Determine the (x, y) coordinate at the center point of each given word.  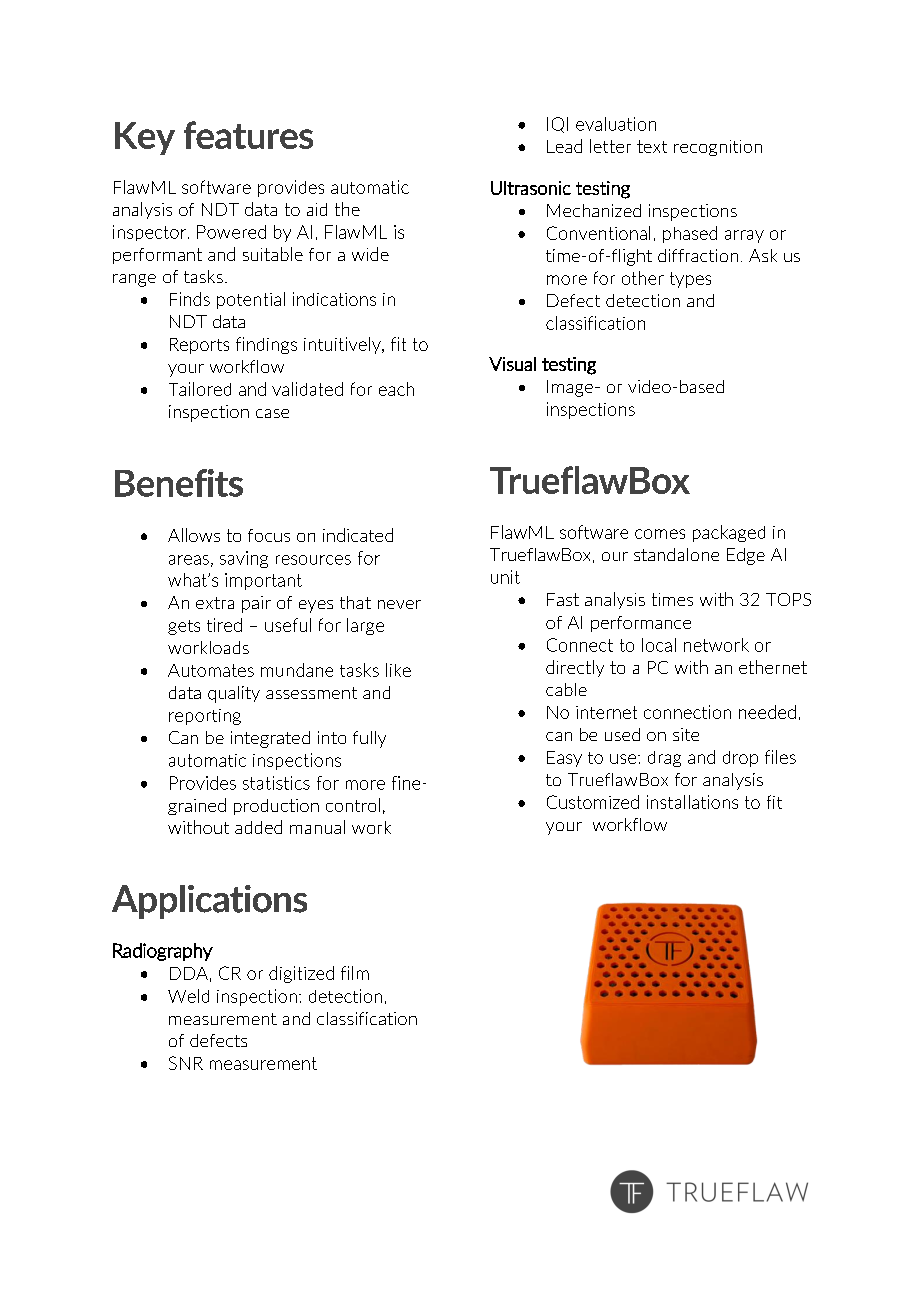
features (248, 135)
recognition (718, 148)
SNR (186, 1063)
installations (692, 802)
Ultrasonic (531, 188)
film (355, 973)
